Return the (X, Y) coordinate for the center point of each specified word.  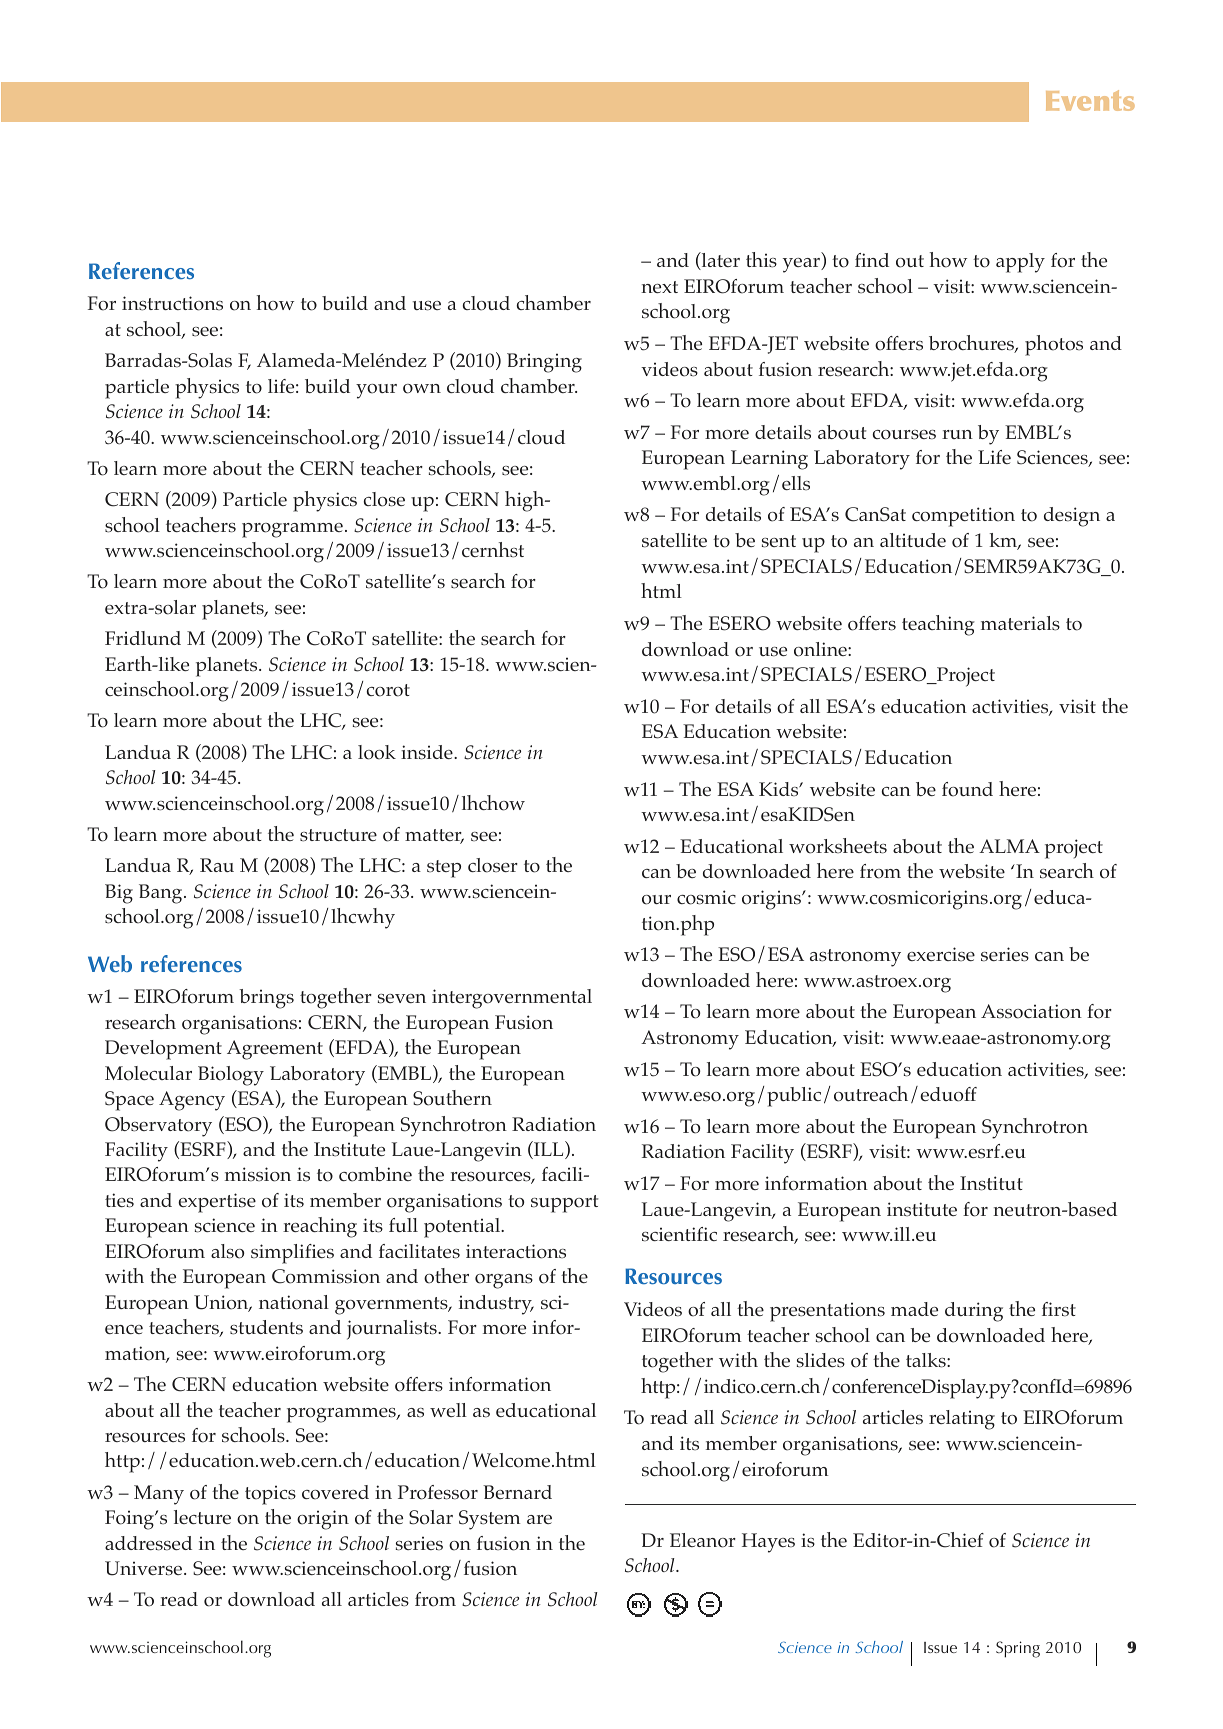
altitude (913, 540)
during (974, 1312)
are (539, 1519)
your (376, 391)
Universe (145, 1568)
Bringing (544, 363)
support (564, 1204)
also (227, 1251)
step (444, 869)
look (377, 752)
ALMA (1009, 846)
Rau (217, 865)
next (659, 287)
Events (1090, 100)
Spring (1018, 1649)
